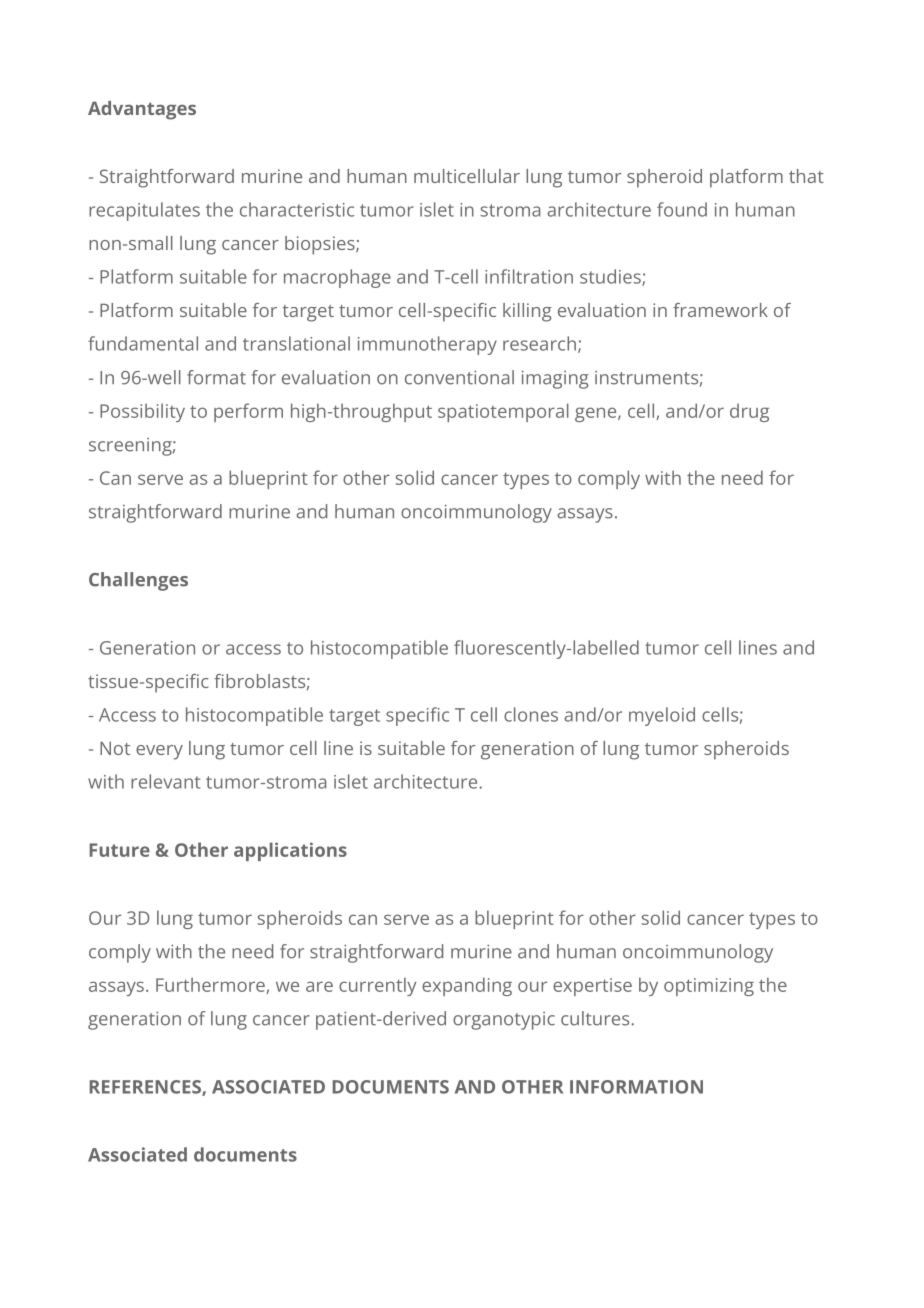 Image resolution: width=924 pixels, height=1308 pixels. Describe the element at coordinates (662, 716) in the image. I see `myeloid` at that location.
